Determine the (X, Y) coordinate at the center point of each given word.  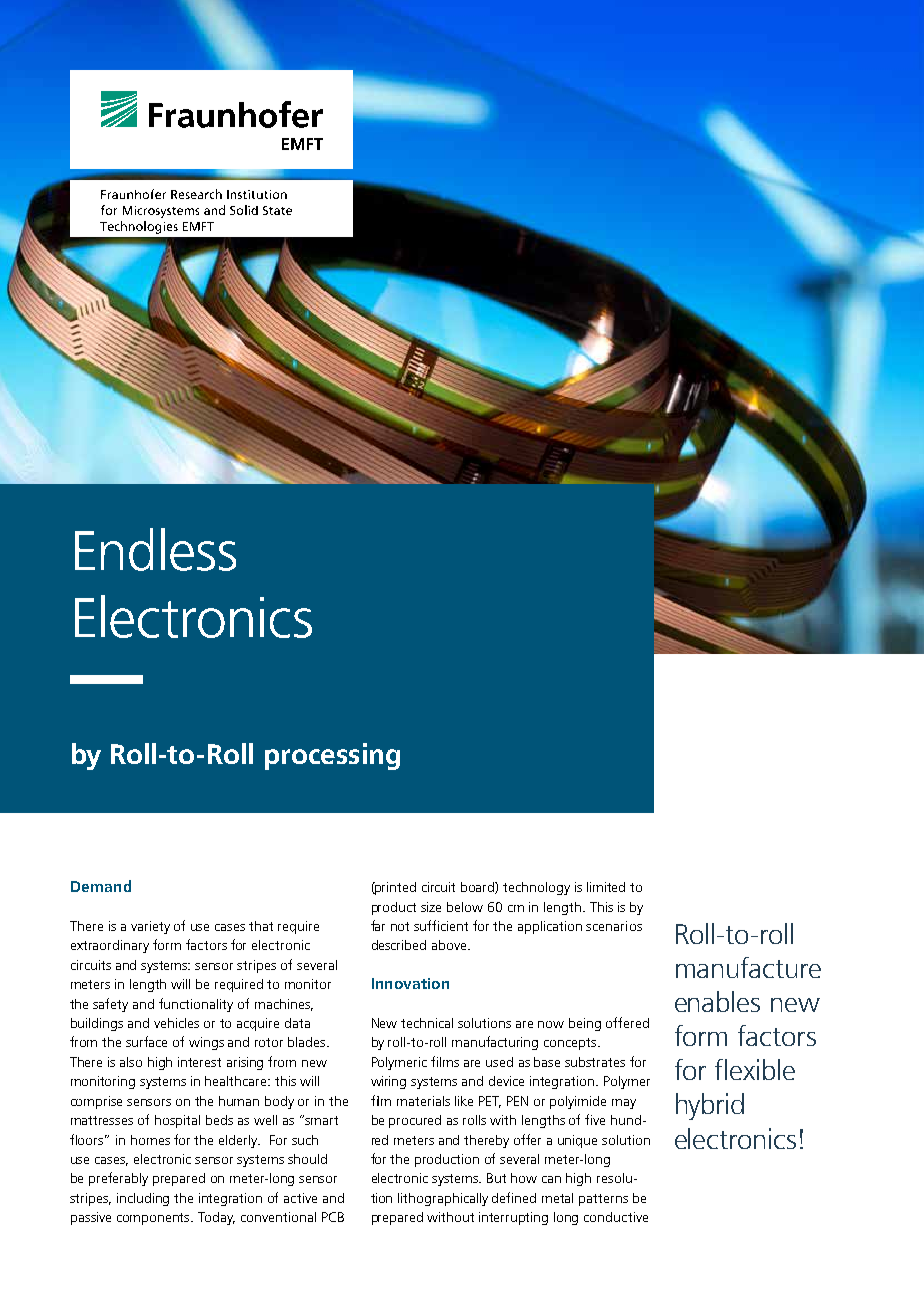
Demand (101, 886)
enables (717, 1001)
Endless (155, 549)
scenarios (614, 926)
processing (332, 756)
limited (606, 887)
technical (427, 1023)
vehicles (176, 1023)
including (143, 1199)
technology (536, 888)
